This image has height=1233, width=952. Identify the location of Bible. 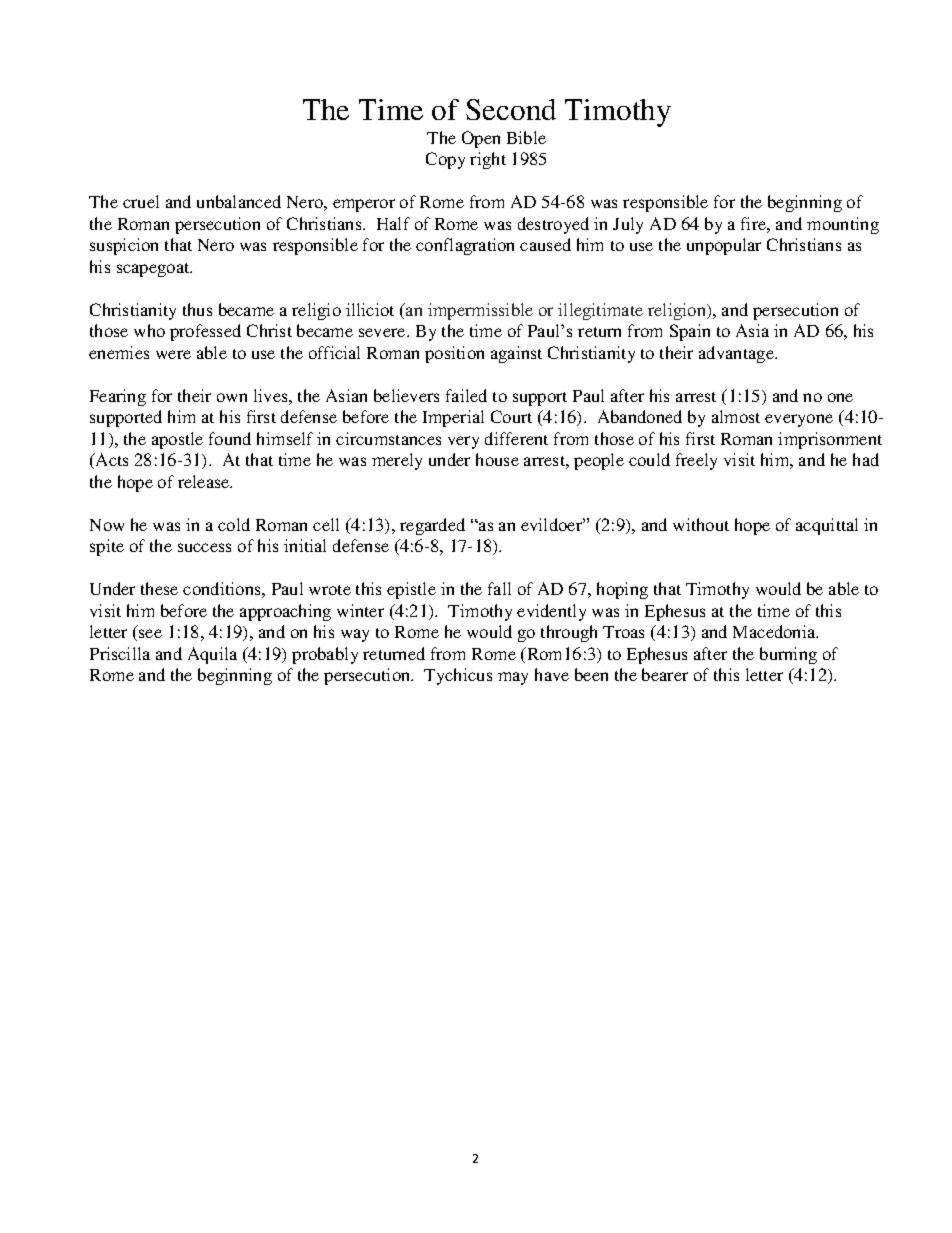
(526, 137).
